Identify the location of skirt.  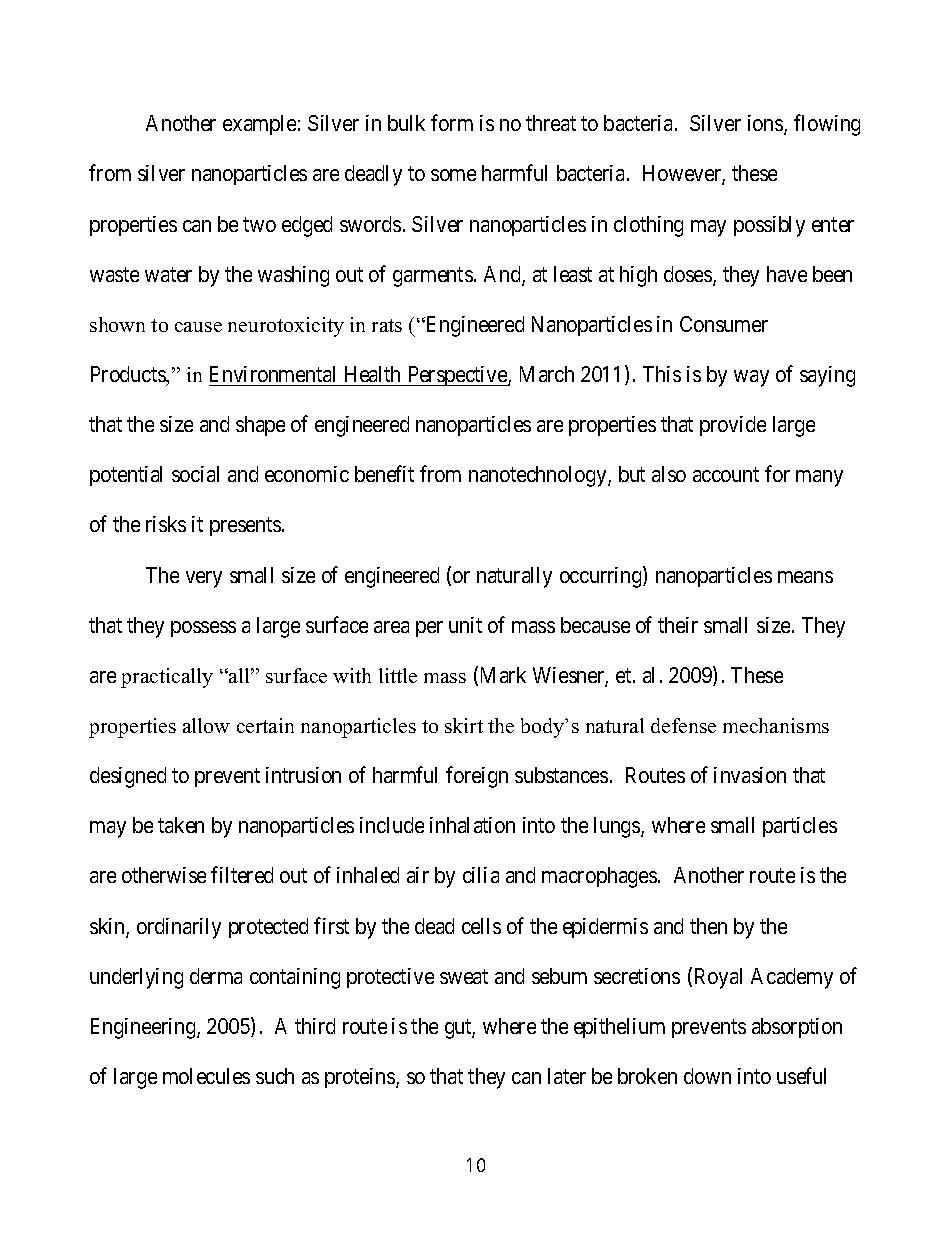
(464, 725).
